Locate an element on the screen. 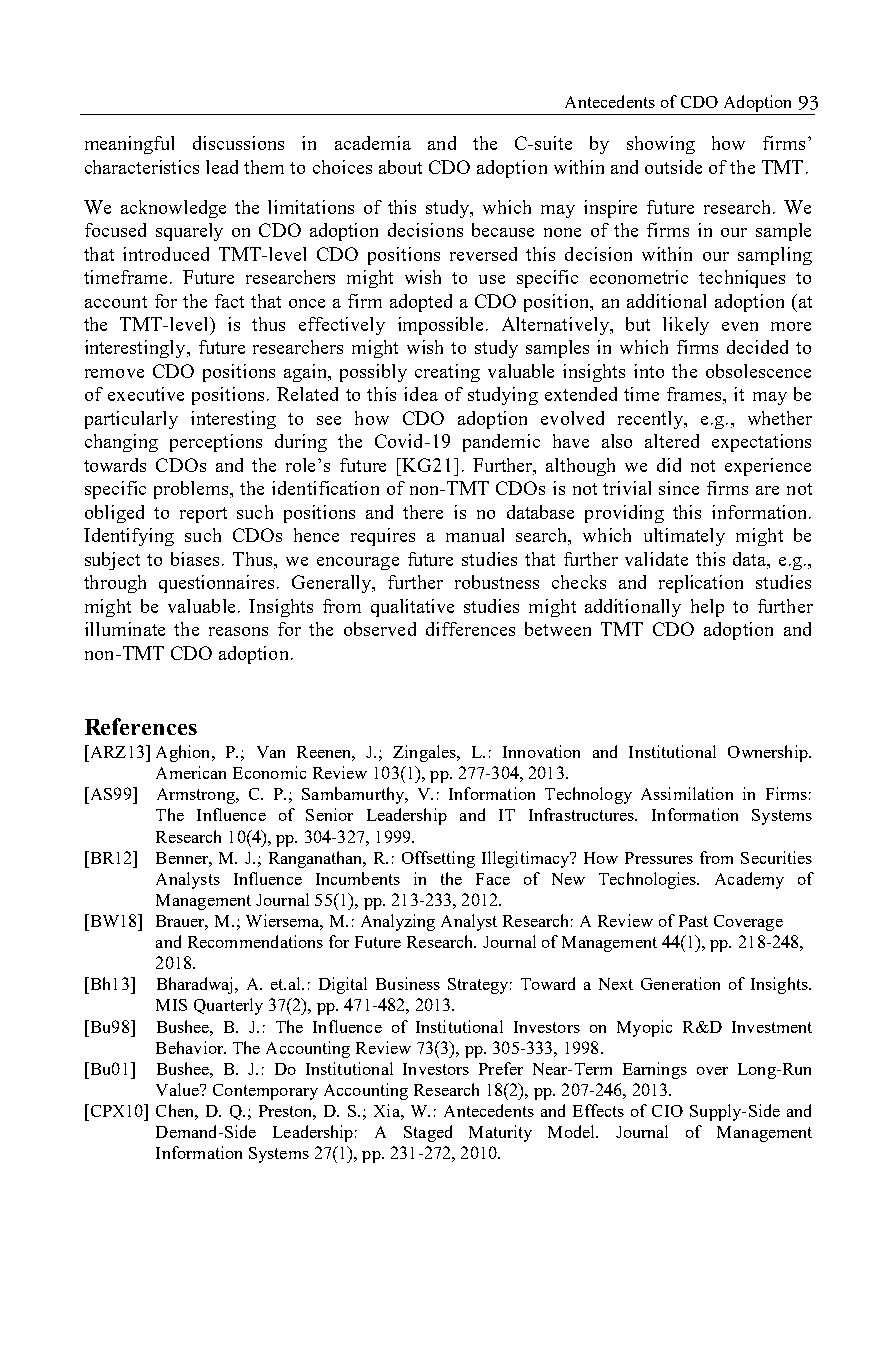 Image resolution: width=896 pixels, height=1359 pixels. Staged is located at coordinates (428, 1133).
